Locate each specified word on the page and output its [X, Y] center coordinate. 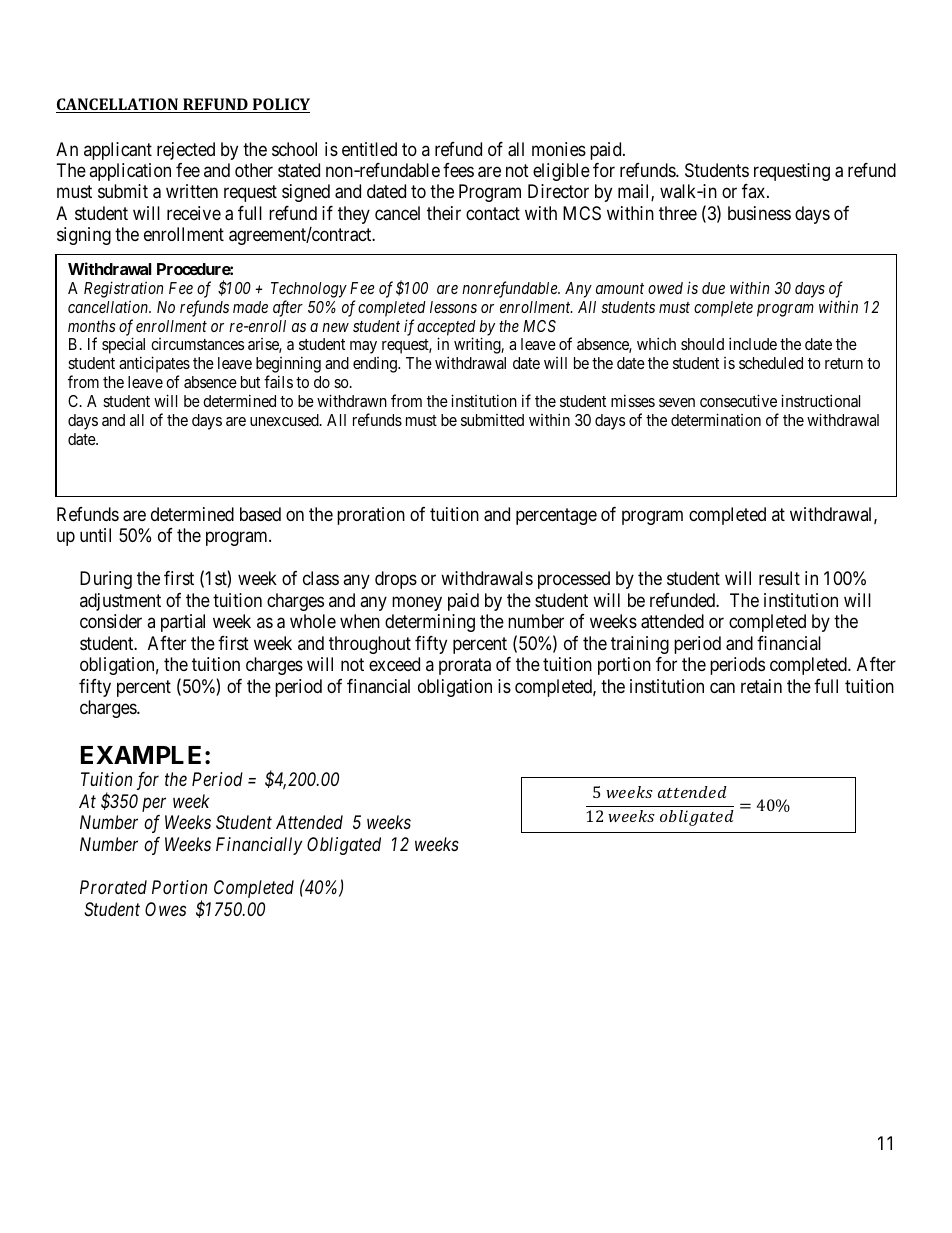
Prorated [113, 887]
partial [183, 623]
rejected [186, 151]
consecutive [738, 400]
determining [430, 623]
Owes [165, 909]
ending [376, 365]
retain [761, 686]
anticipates [154, 366]
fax [755, 191]
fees [458, 170]
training [640, 645]
